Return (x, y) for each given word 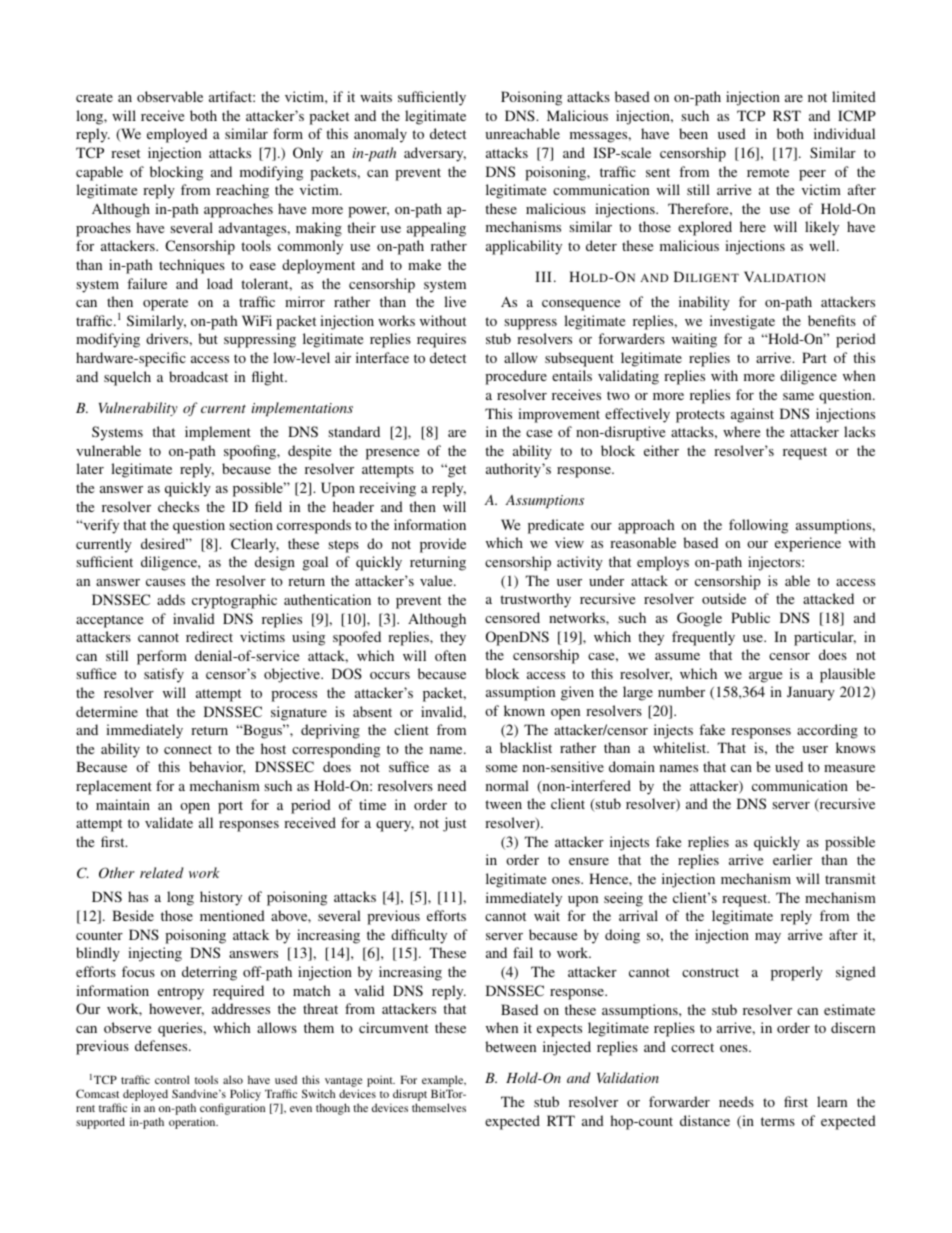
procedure (516, 377)
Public (750, 617)
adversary (435, 154)
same (798, 396)
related (162, 872)
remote (768, 172)
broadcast (198, 376)
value (437, 580)
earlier (792, 859)
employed (177, 135)
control (172, 1079)
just (454, 824)
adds (171, 599)
